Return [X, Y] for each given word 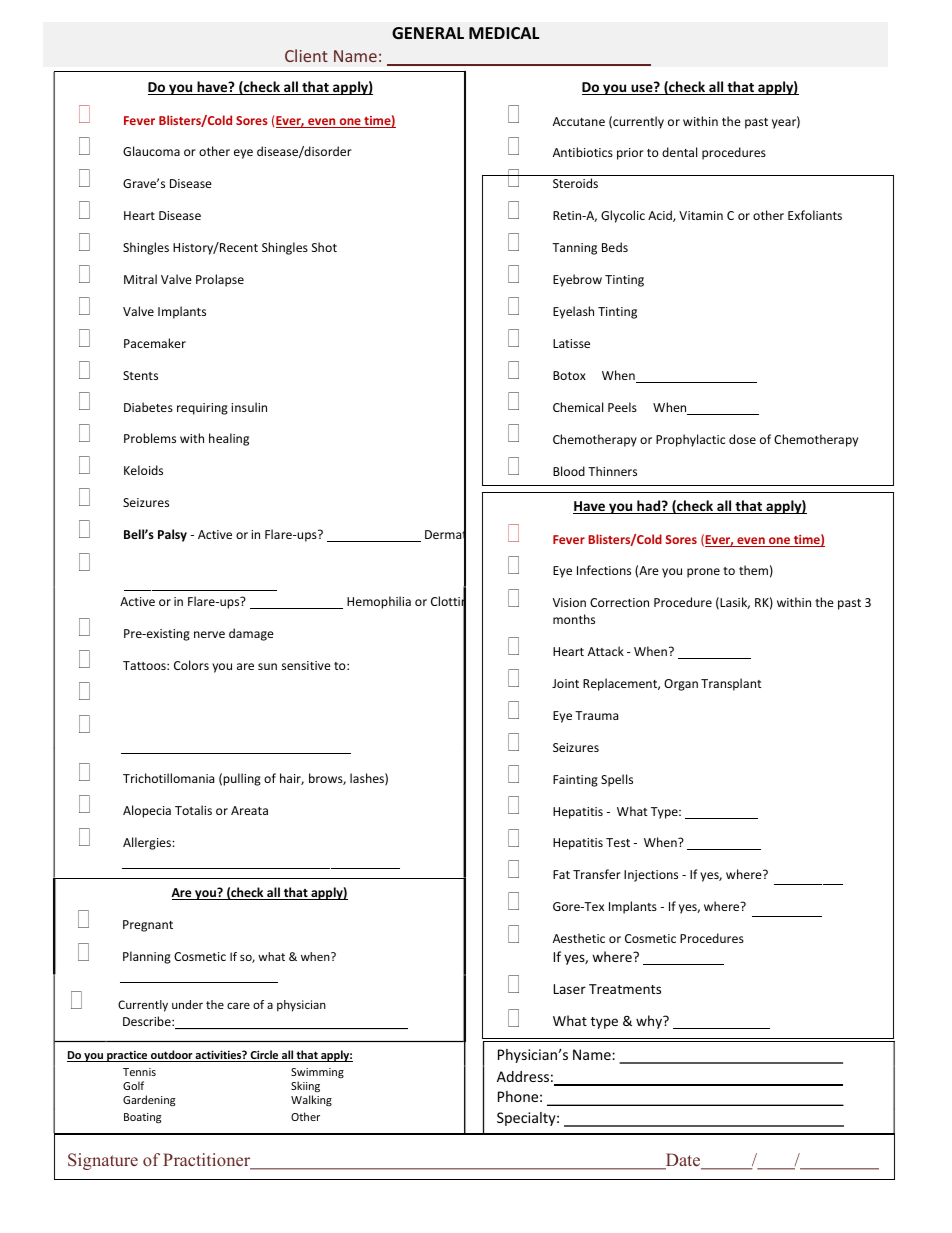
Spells [617, 780]
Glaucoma [151, 151]
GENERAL [428, 33]
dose [742, 439]
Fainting [575, 781]
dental [679, 152]
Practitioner [208, 1161]
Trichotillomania [168, 778]
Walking [311, 1101]
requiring [202, 409]
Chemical [578, 407]
